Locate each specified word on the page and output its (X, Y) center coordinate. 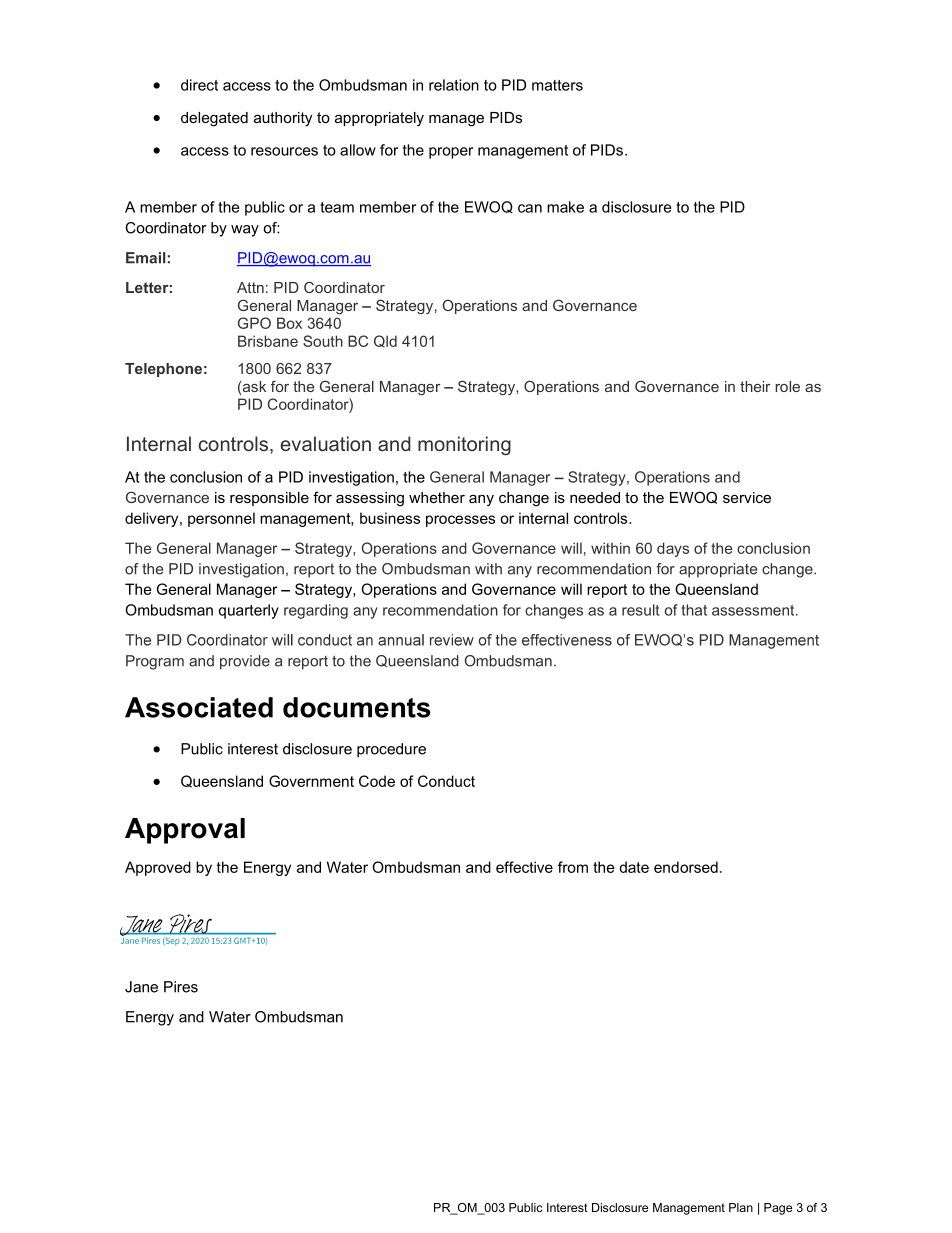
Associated (199, 707)
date (634, 867)
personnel (221, 519)
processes (460, 521)
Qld (385, 341)
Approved (158, 868)
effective (524, 867)
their (755, 386)
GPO (254, 323)
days (673, 549)
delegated (214, 119)
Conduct (446, 781)
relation (454, 85)
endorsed (686, 867)
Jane (141, 987)
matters (557, 85)
